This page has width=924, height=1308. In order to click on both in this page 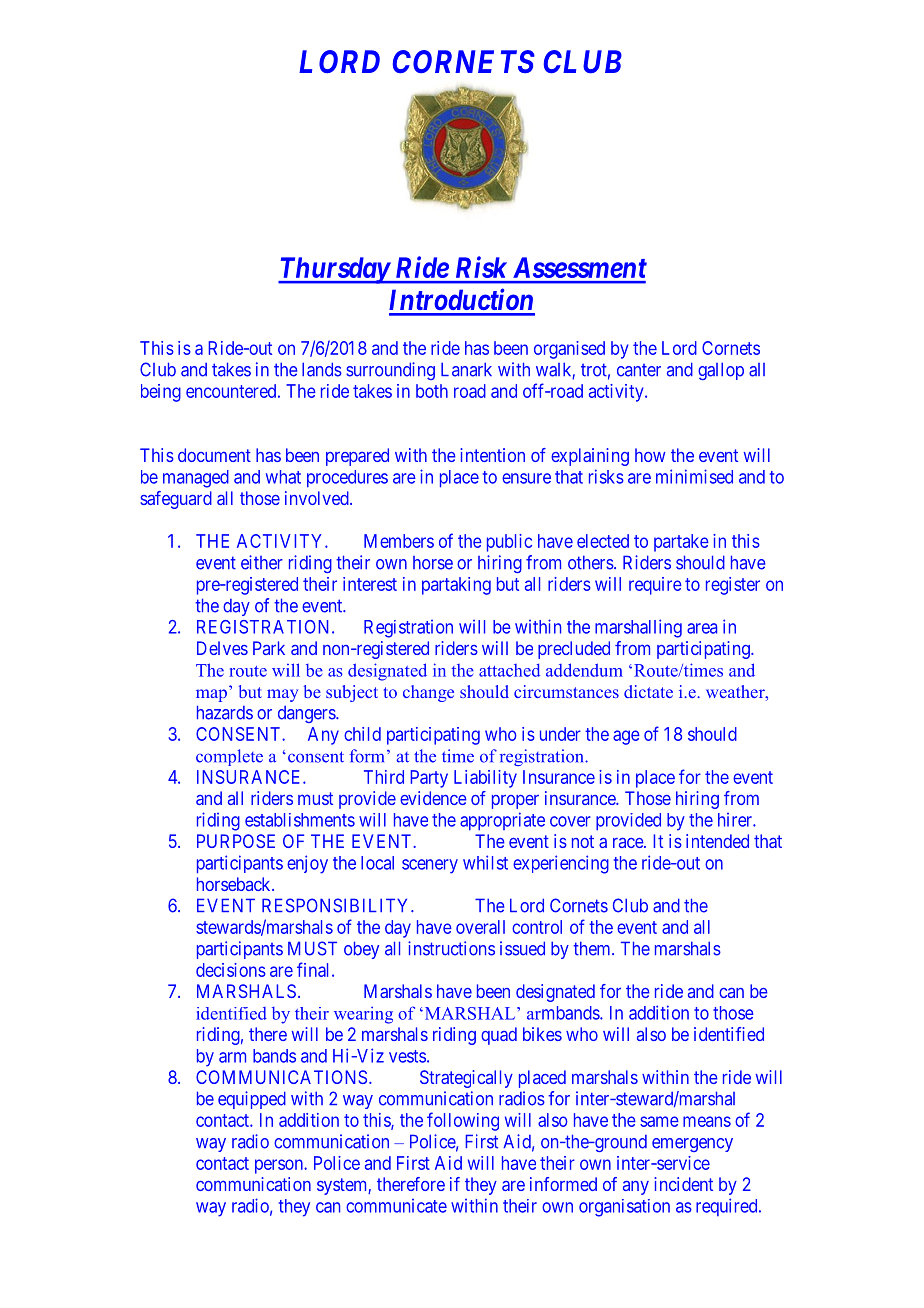, I will do `click(432, 391)`.
